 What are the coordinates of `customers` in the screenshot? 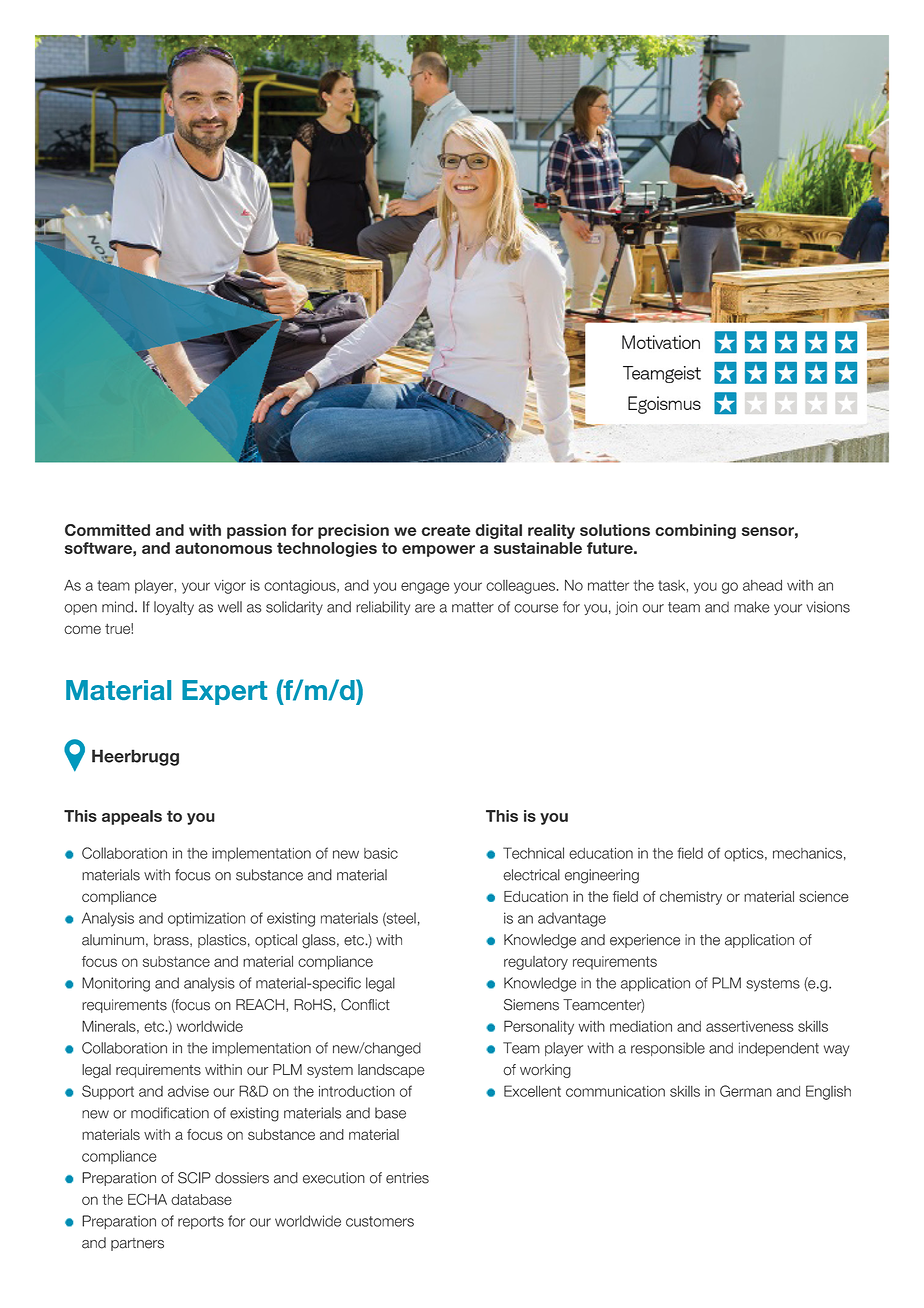 It's located at (380, 1221).
